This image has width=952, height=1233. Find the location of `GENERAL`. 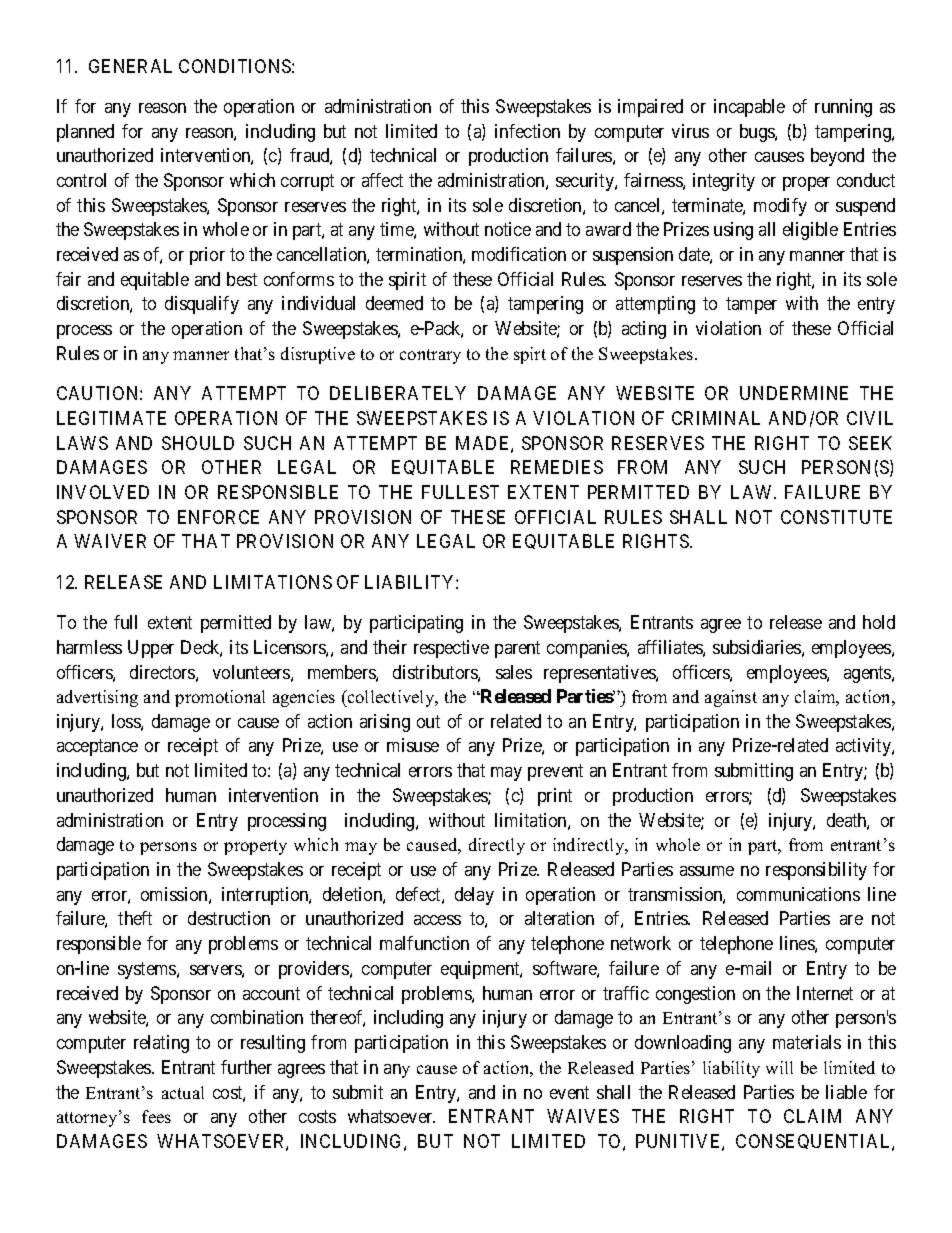

GENERAL is located at coordinates (130, 66).
